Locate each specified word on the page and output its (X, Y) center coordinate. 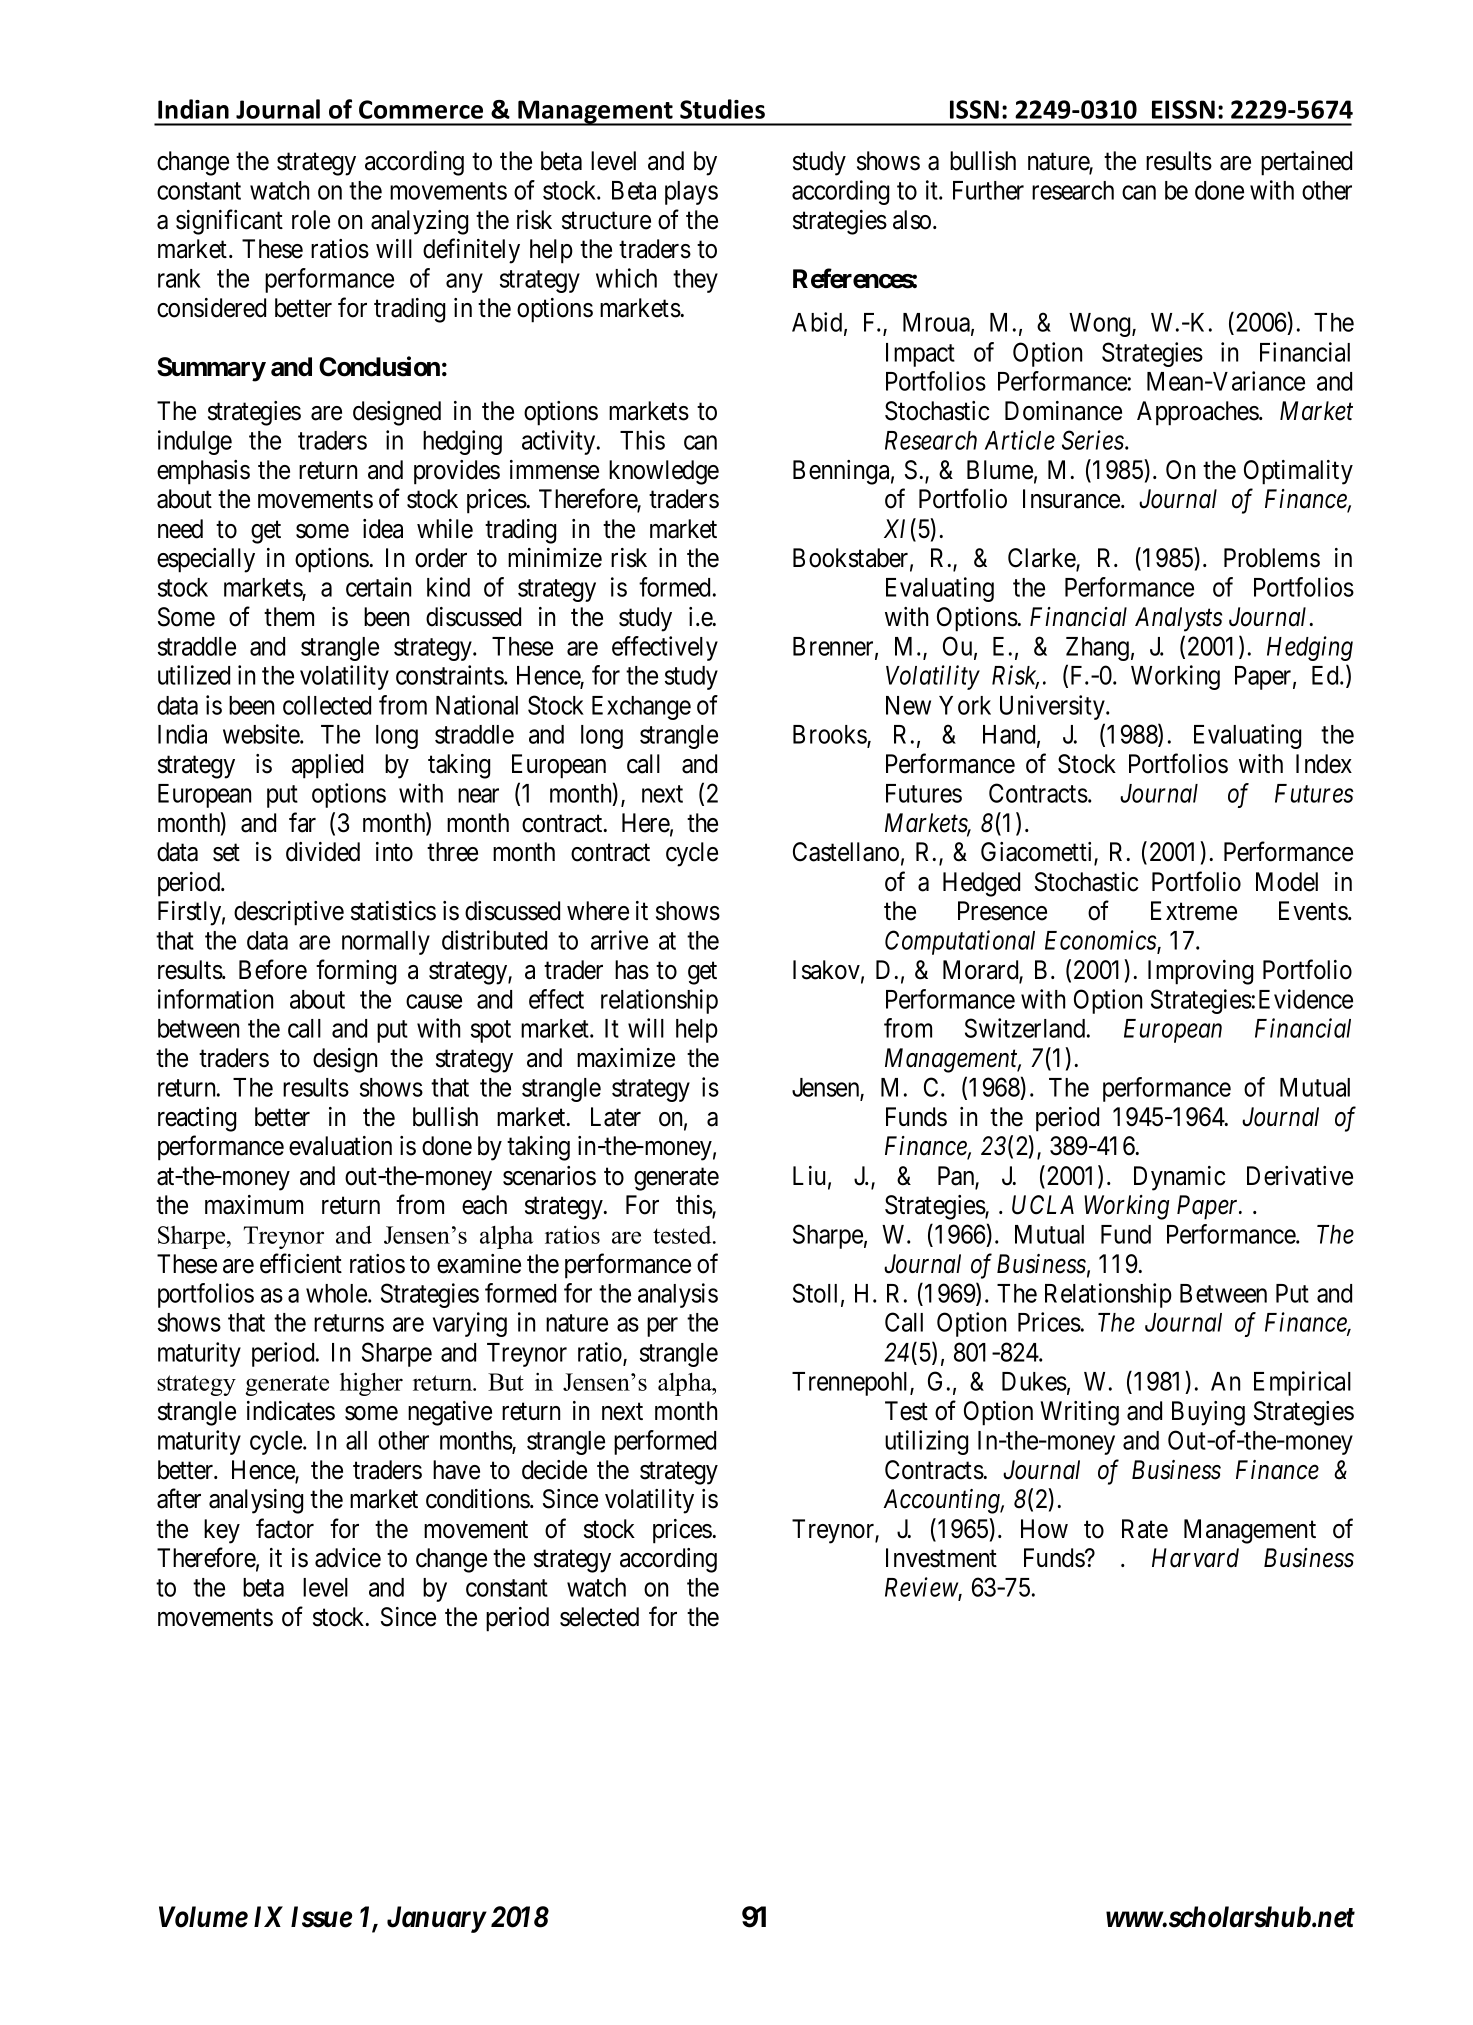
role (311, 220)
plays (691, 193)
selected (599, 1617)
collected (327, 705)
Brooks (830, 735)
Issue (321, 1917)
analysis (678, 1295)
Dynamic (1179, 1178)
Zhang (1097, 649)
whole (337, 1293)
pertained (1306, 163)
